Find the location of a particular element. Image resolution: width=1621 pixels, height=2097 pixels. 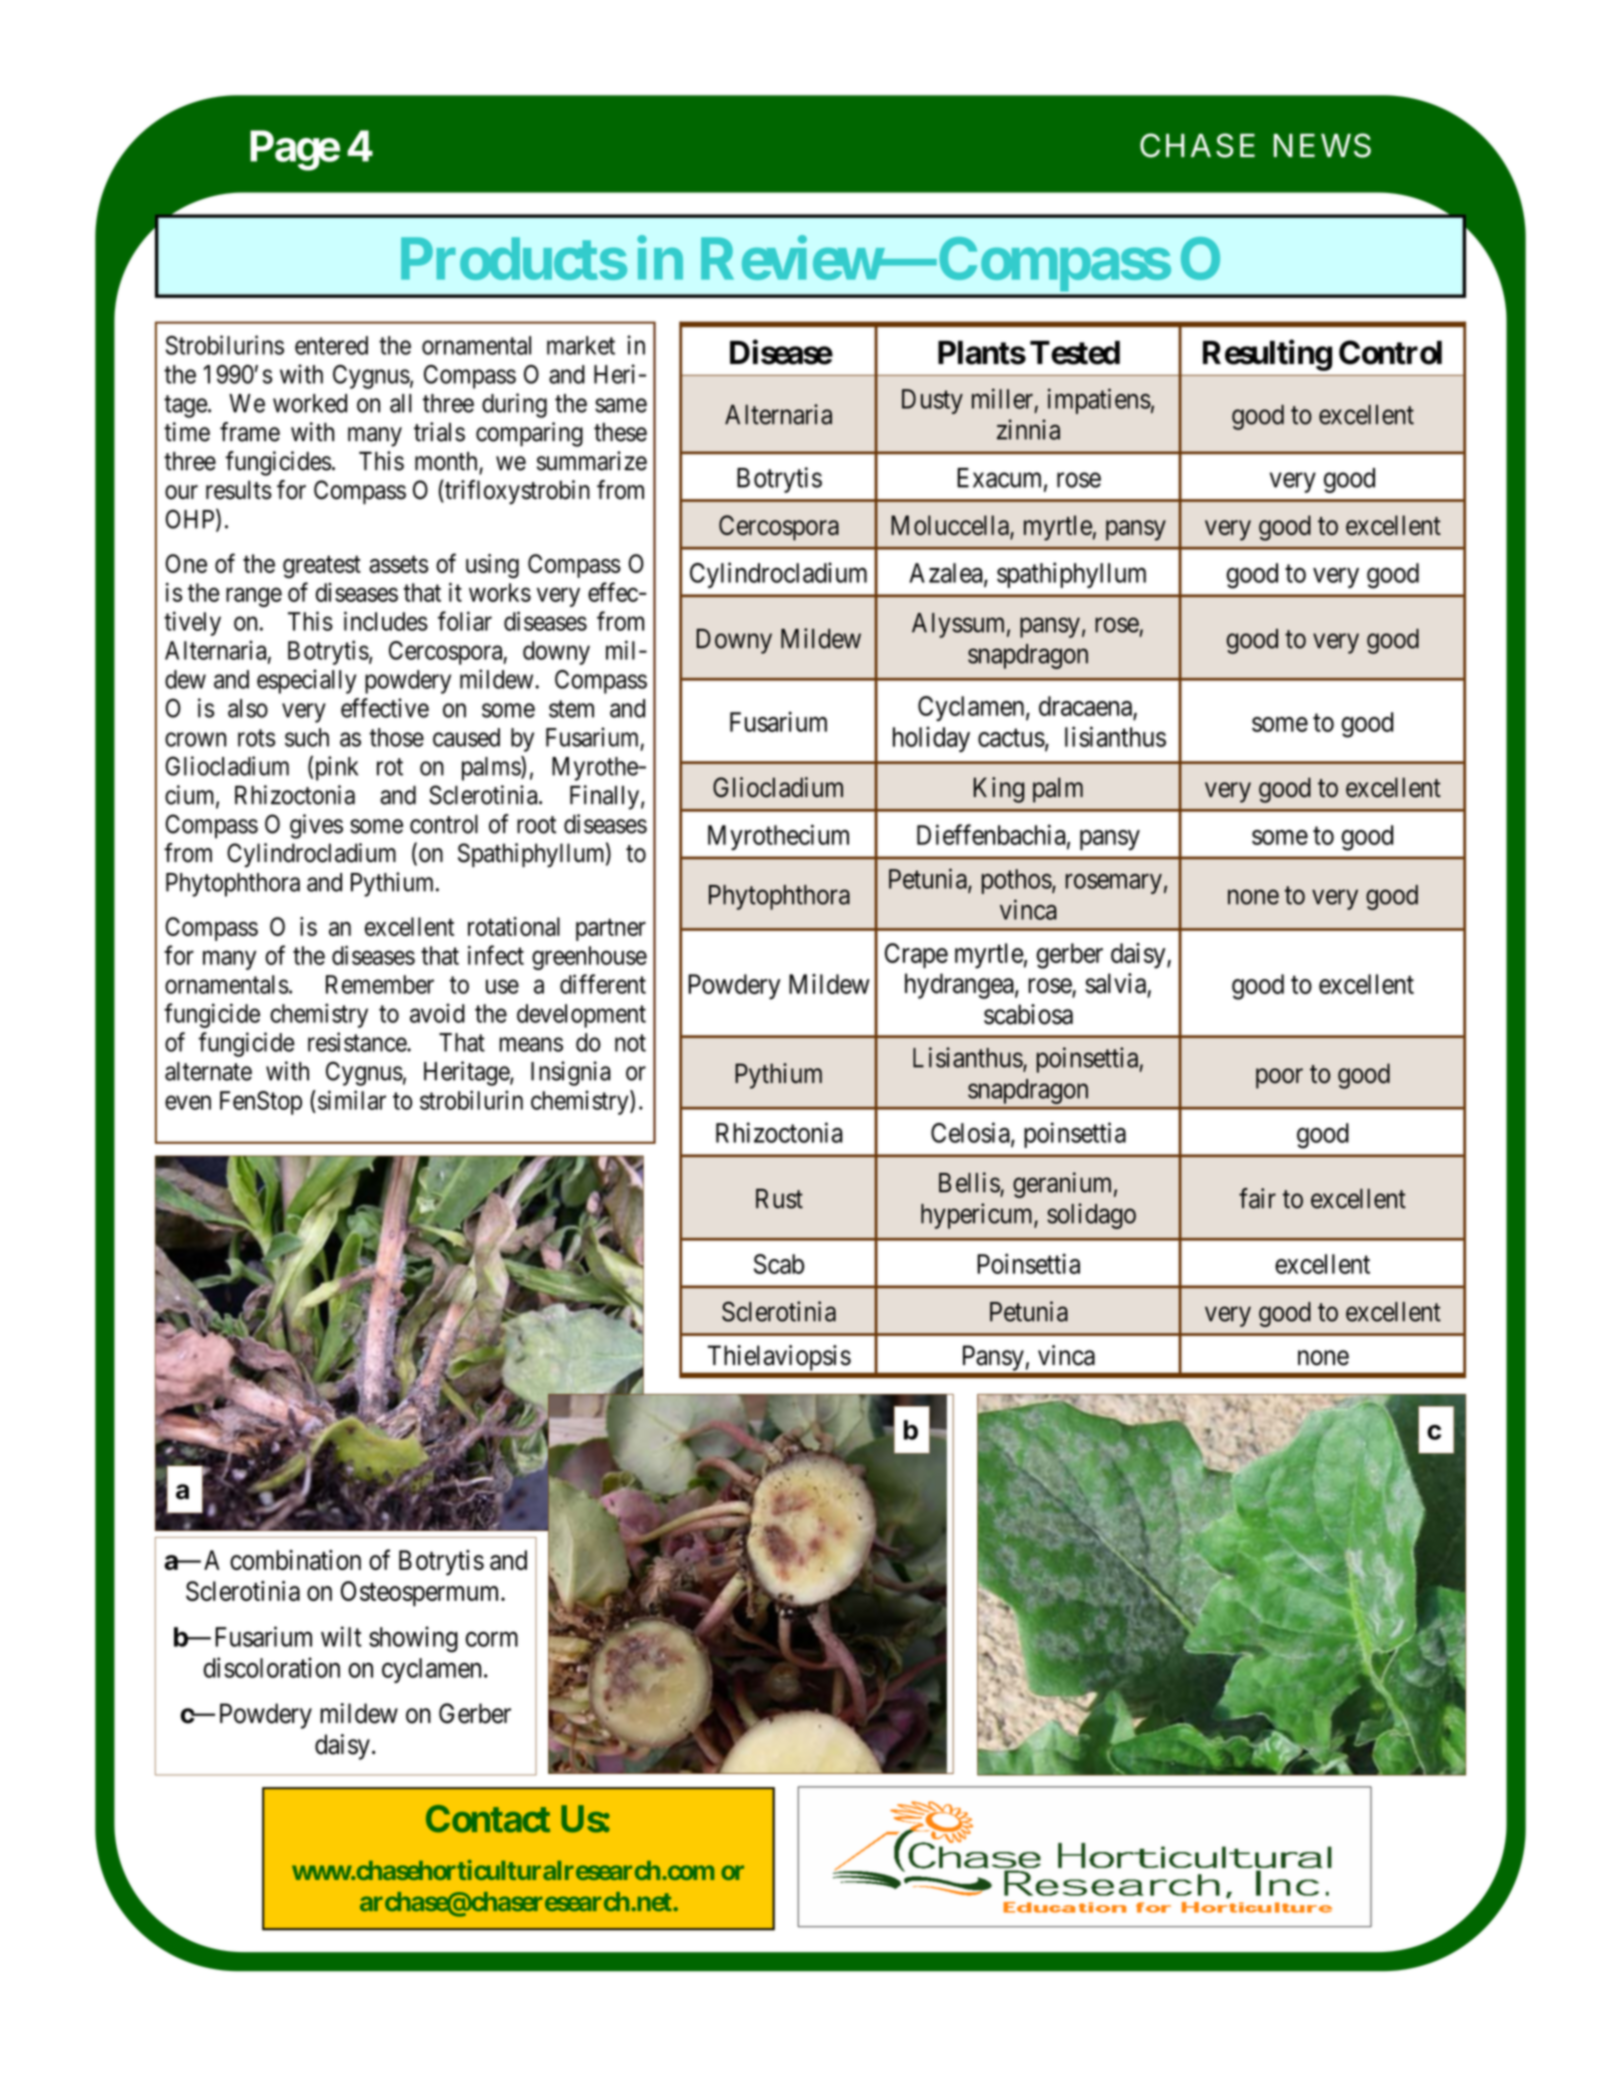

Contact is located at coordinates (488, 1819).
